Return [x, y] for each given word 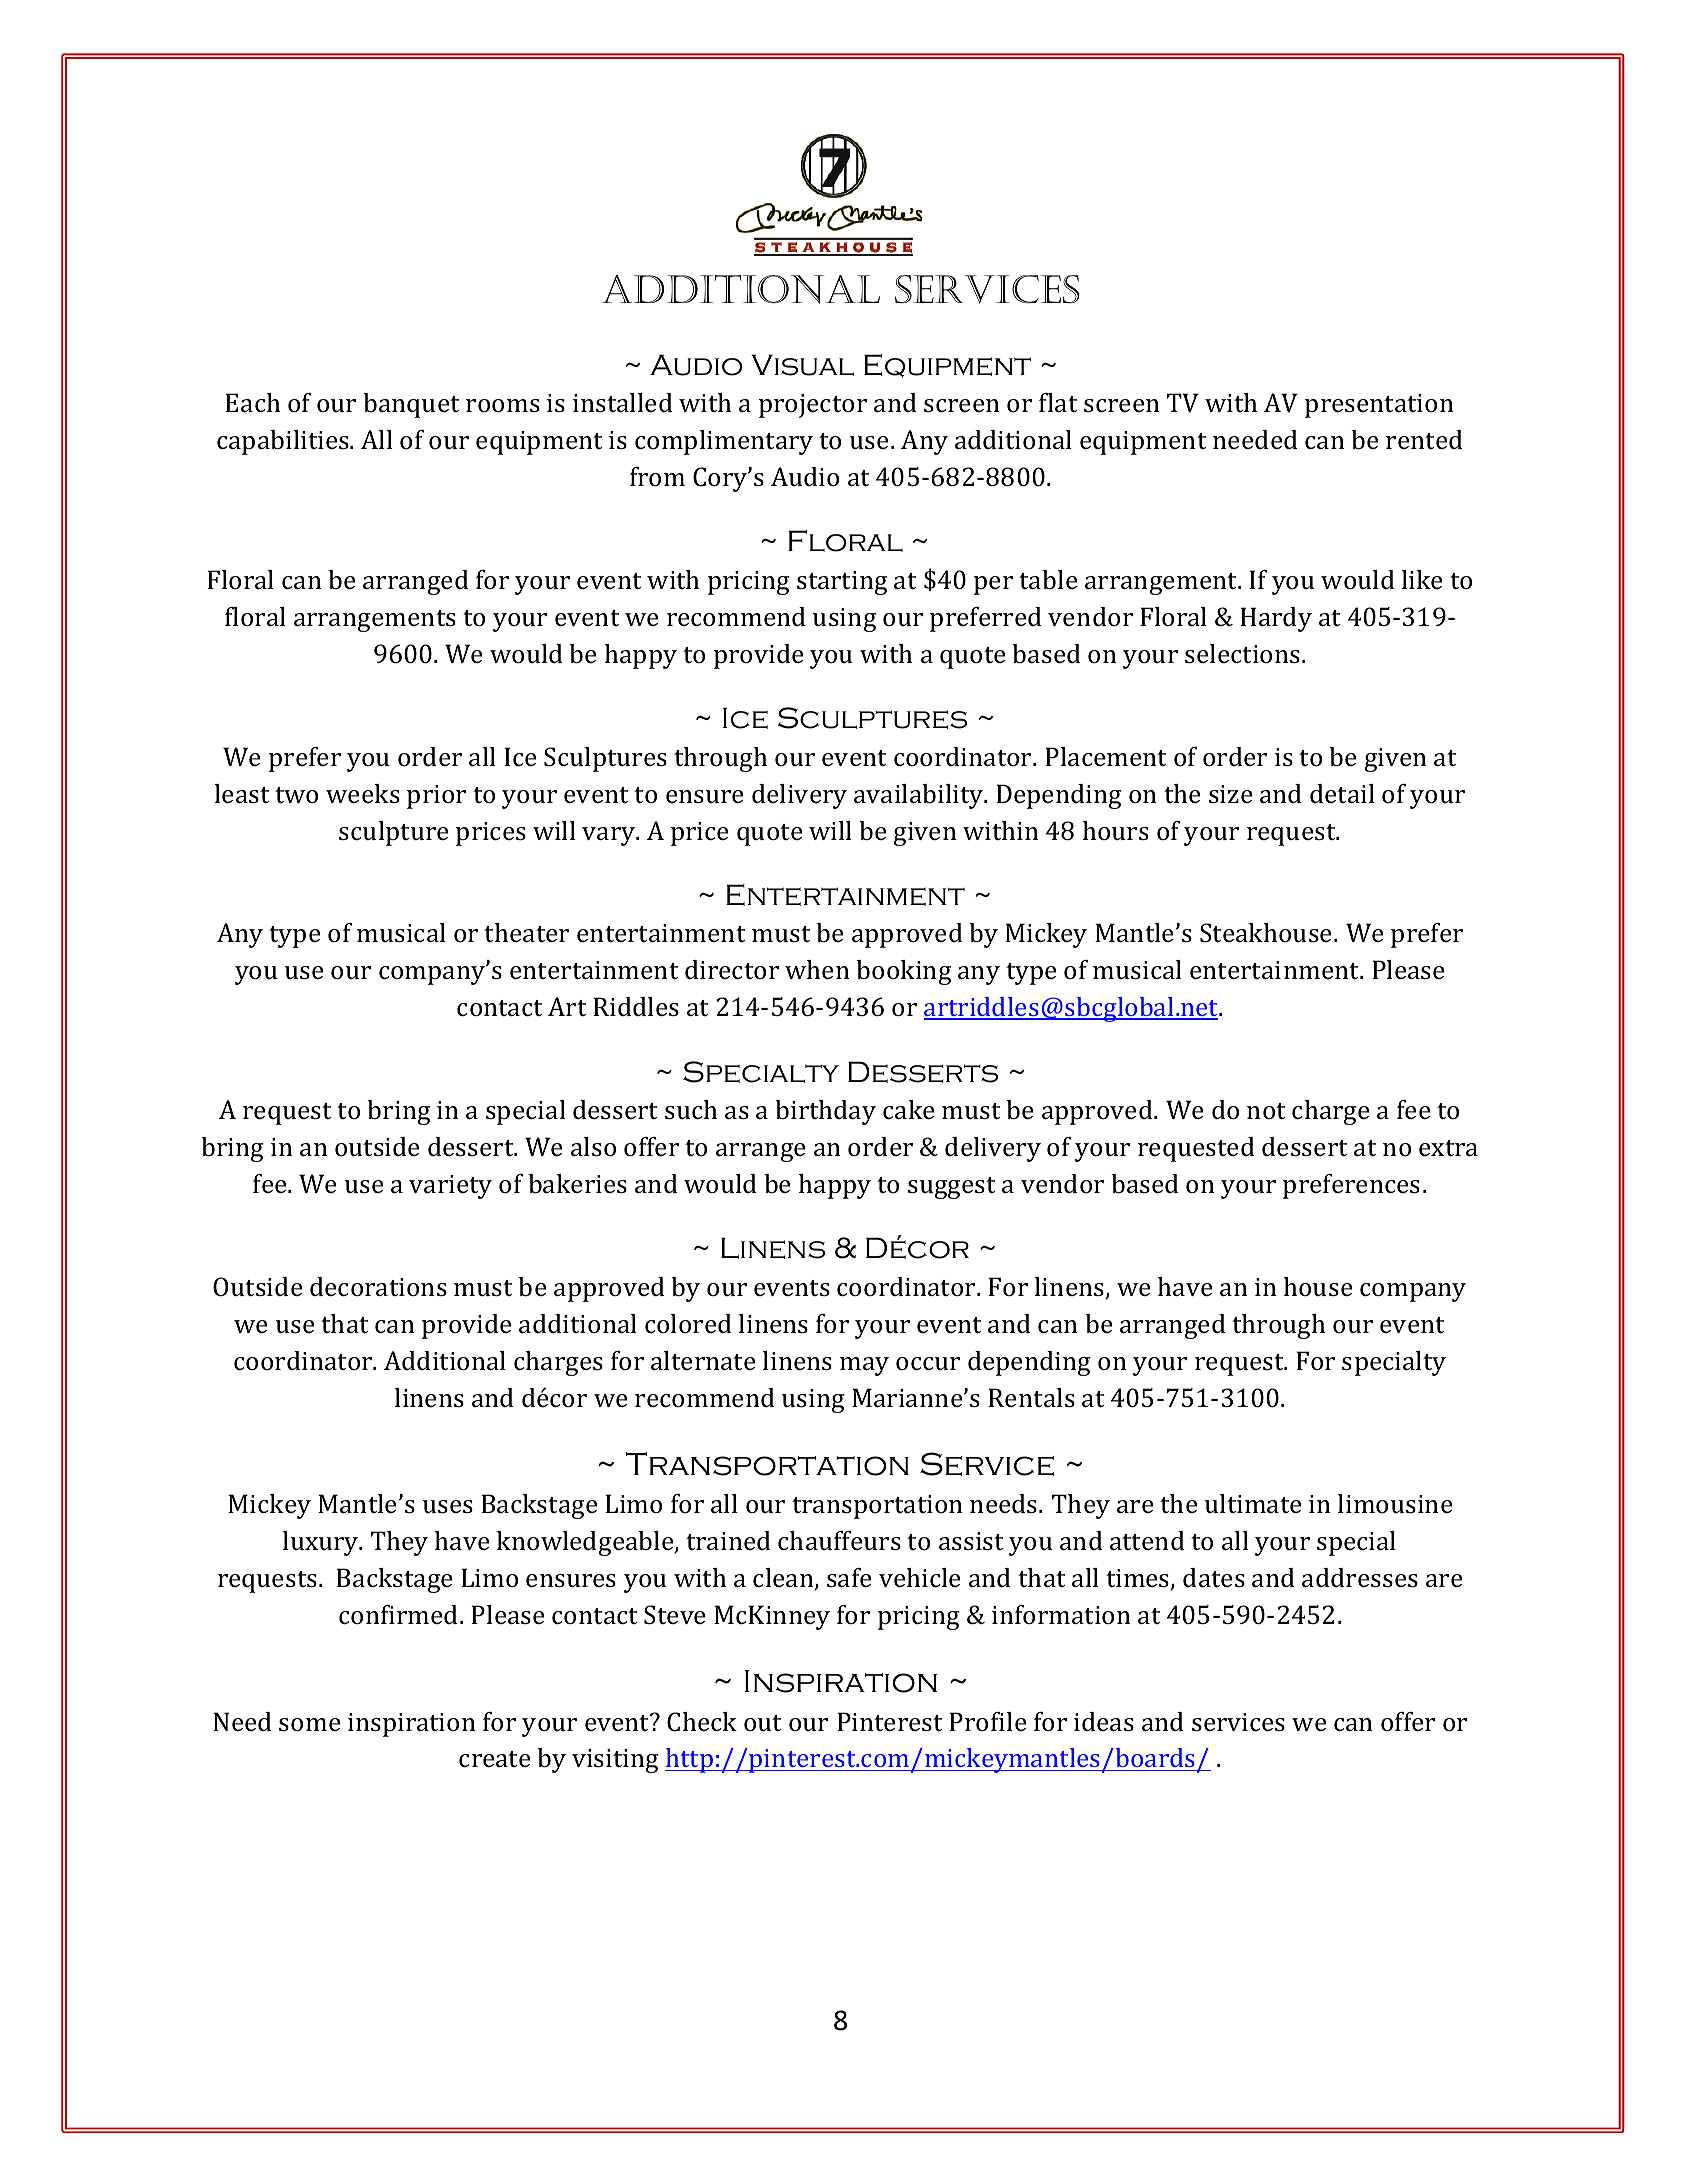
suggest [952, 1188]
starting [842, 583]
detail [1342, 794]
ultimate [1253, 1504]
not [1266, 1111]
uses [448, 1507]
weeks [363, 794]
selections [1242, 654]
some [309, 1725]
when [817, 969]
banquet [411, 405]
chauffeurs [839, 1541]
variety [450, 1187]
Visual [802, 365]
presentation [1379, 406]
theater [526, 933]
